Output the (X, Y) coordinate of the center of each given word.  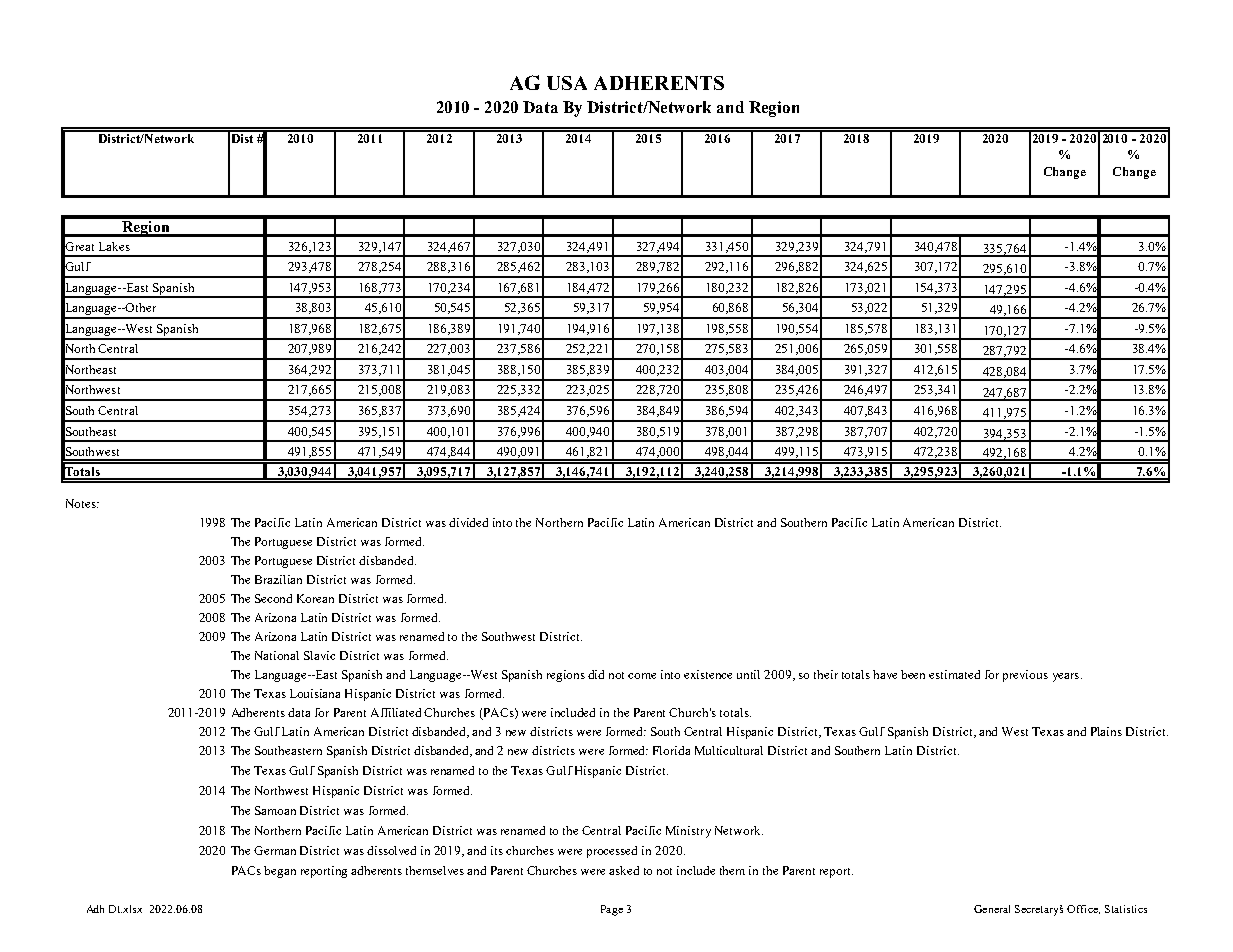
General (992, 909)
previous (1025, 676)
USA (567, 83)
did (596, 674)
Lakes (114, 246)
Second (273, 598)
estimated (954, 674)
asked (624, 870)
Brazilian (278, 579)
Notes (82, 503)
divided (468, 522)
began (280, 872)
